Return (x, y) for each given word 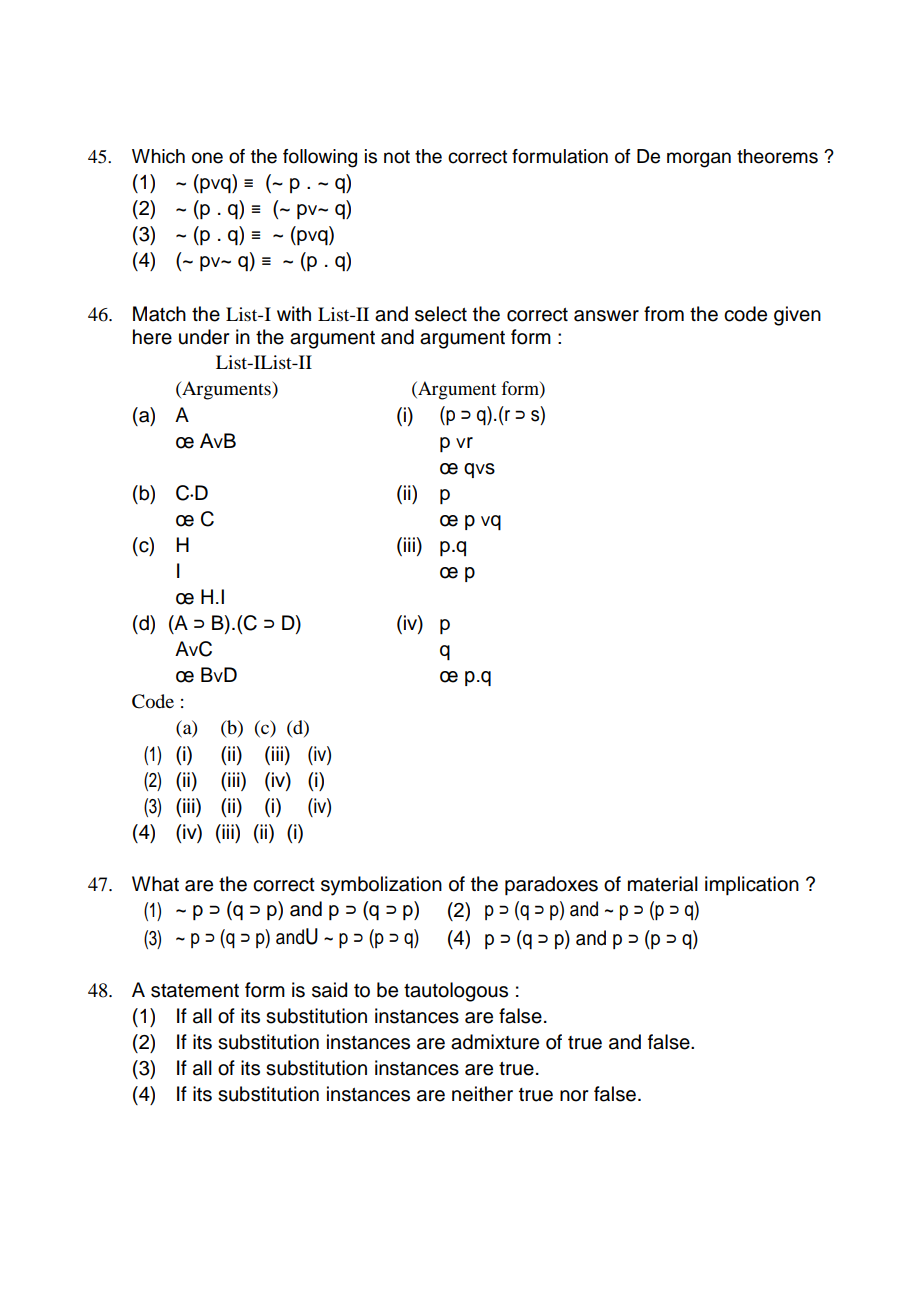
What (155, 884)
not (397, 157)
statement (195, 991)
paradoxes (551, 885)
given (797, 316)
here (152, 337)
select (441, 314)
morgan (699, 160)
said (329, 990)
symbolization (381, 886)
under (204, 337)
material (663, 884)
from (664, 314)
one (207, 158)
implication (752, 885)
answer (606, 316)
